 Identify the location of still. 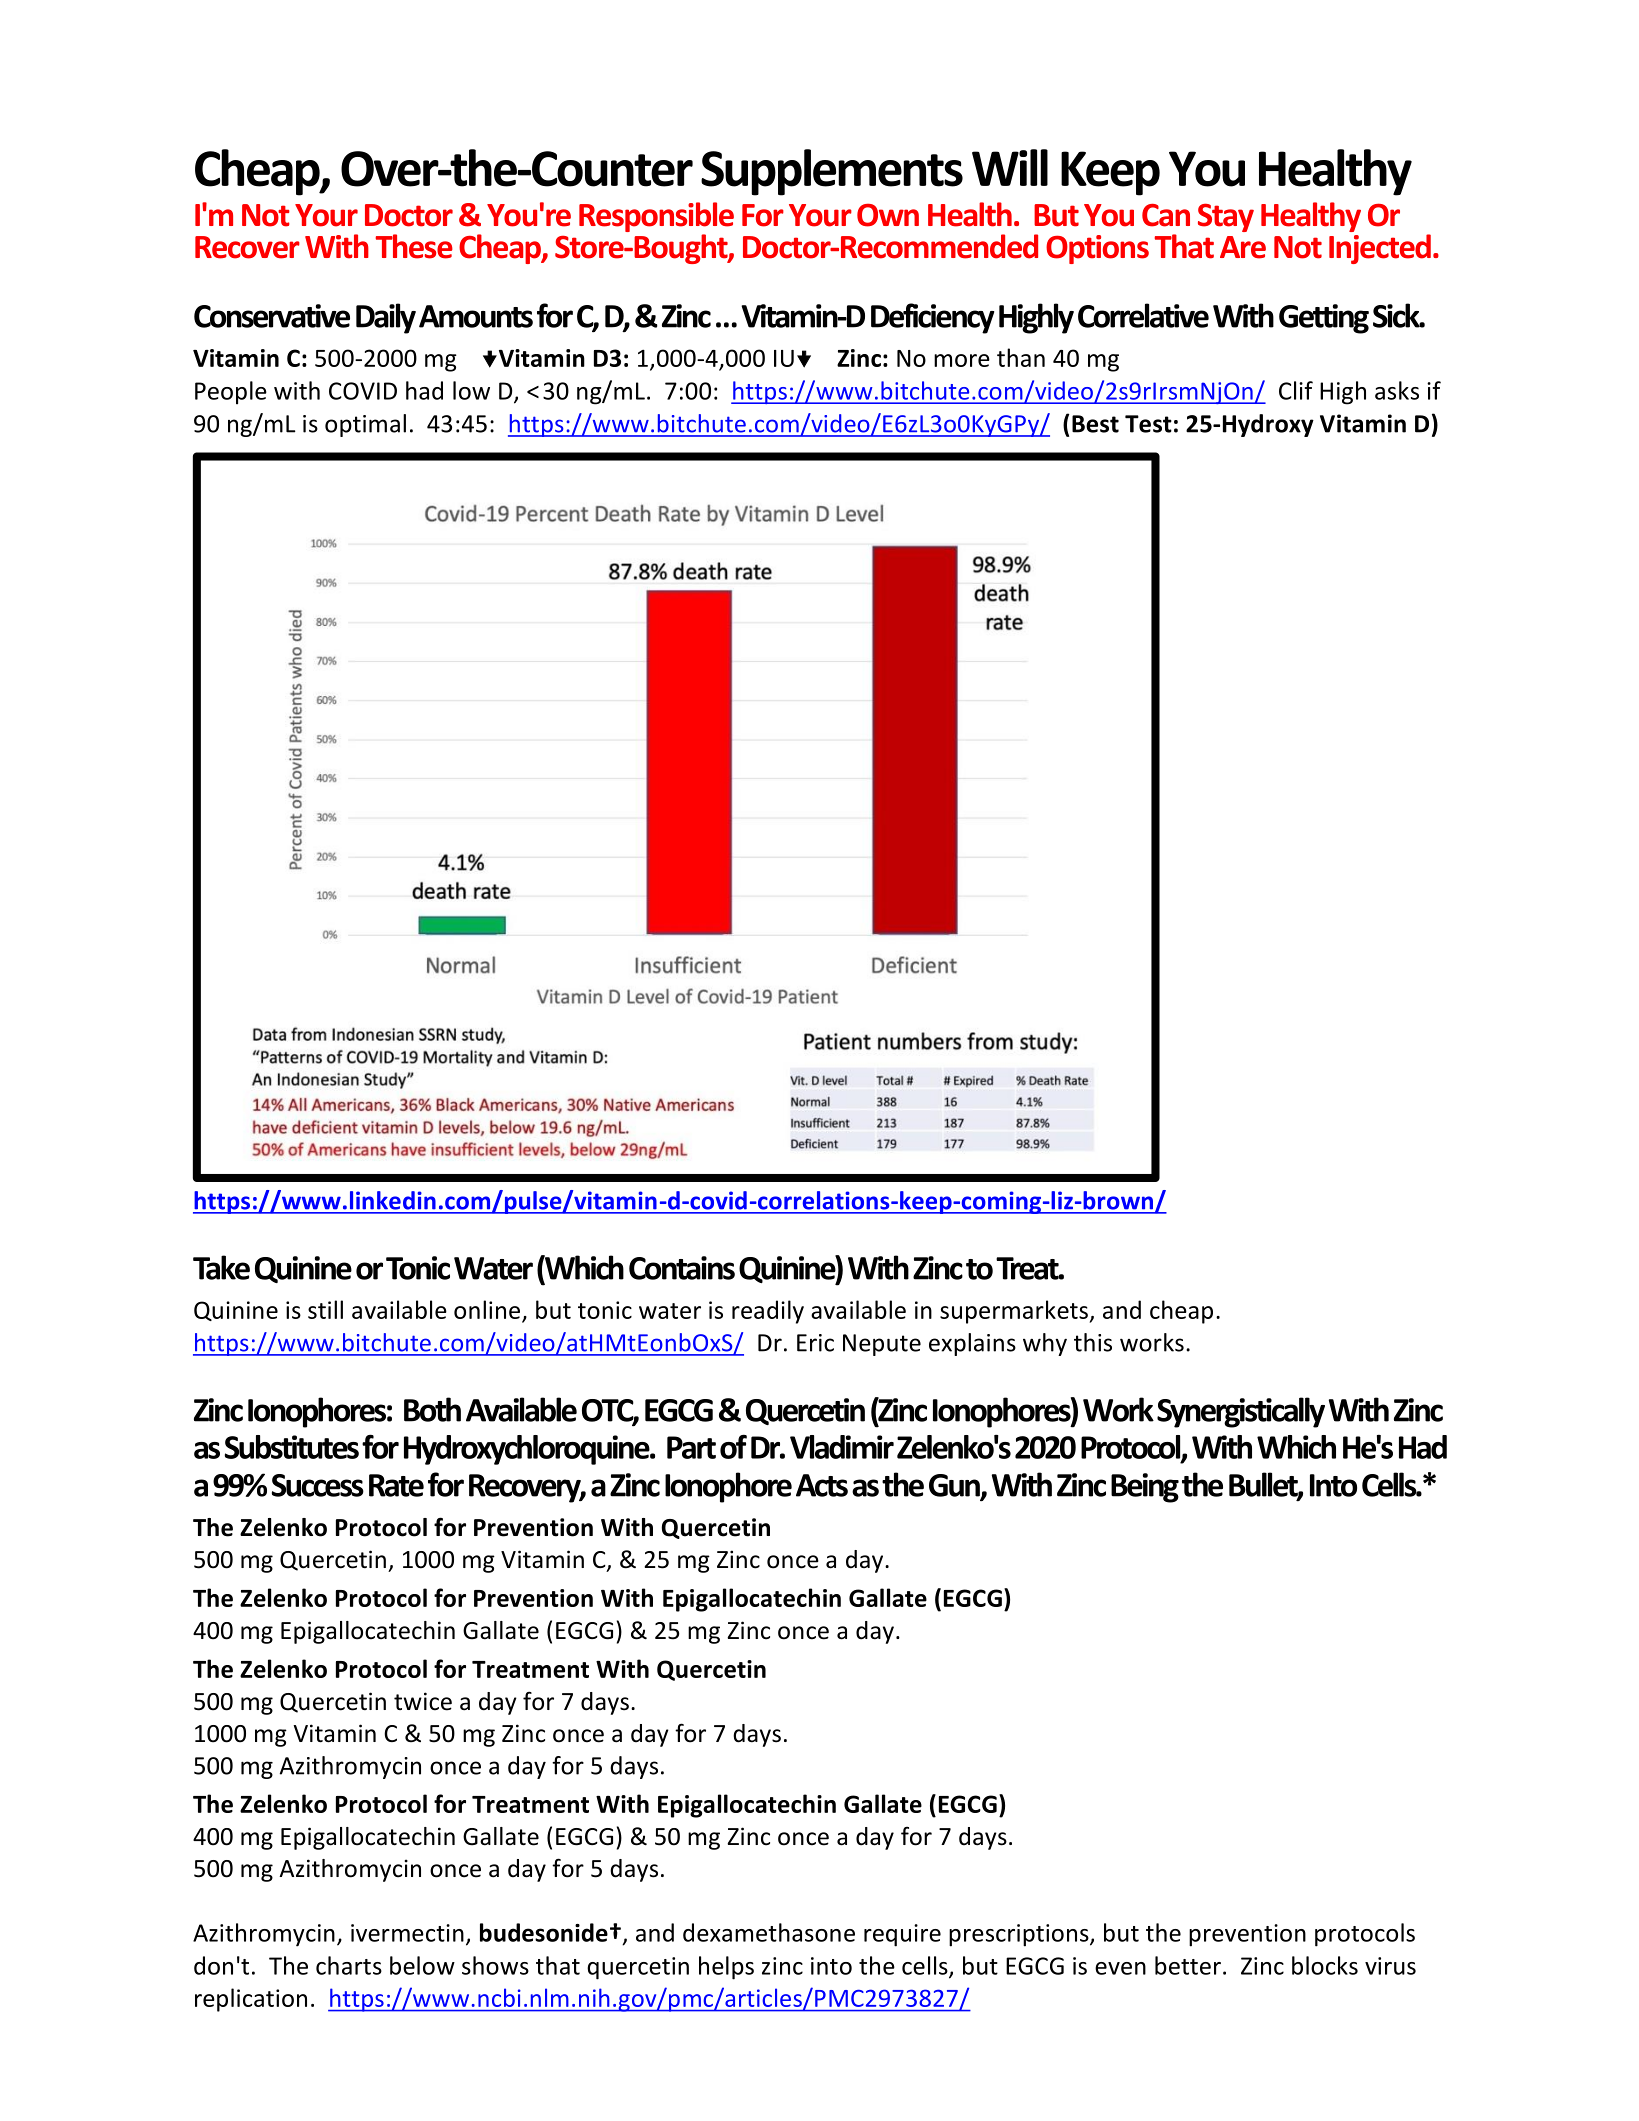
(325, 1309).
